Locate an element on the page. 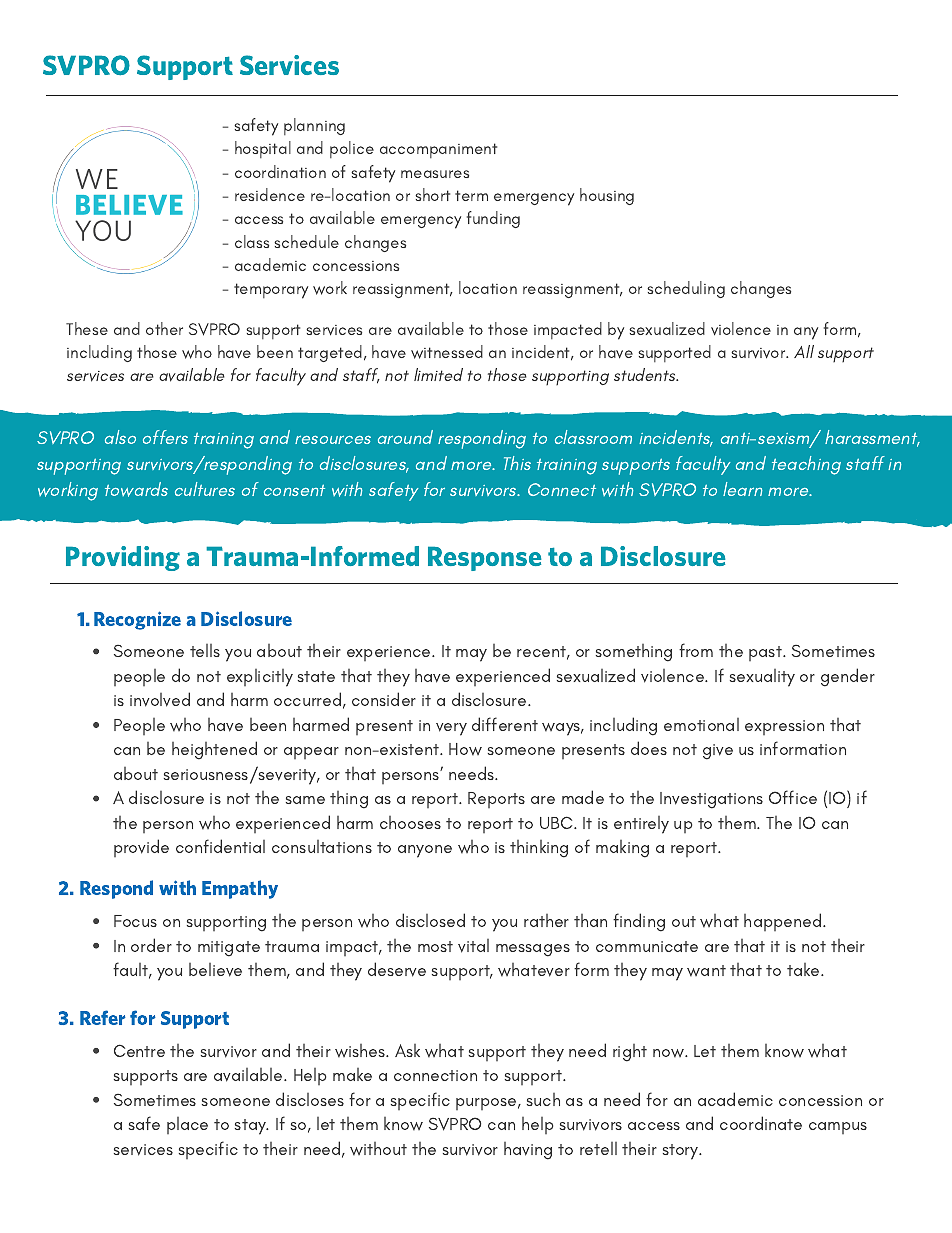 This document has width=952, height=1233. hospital is located at coordinates (263, 149).
